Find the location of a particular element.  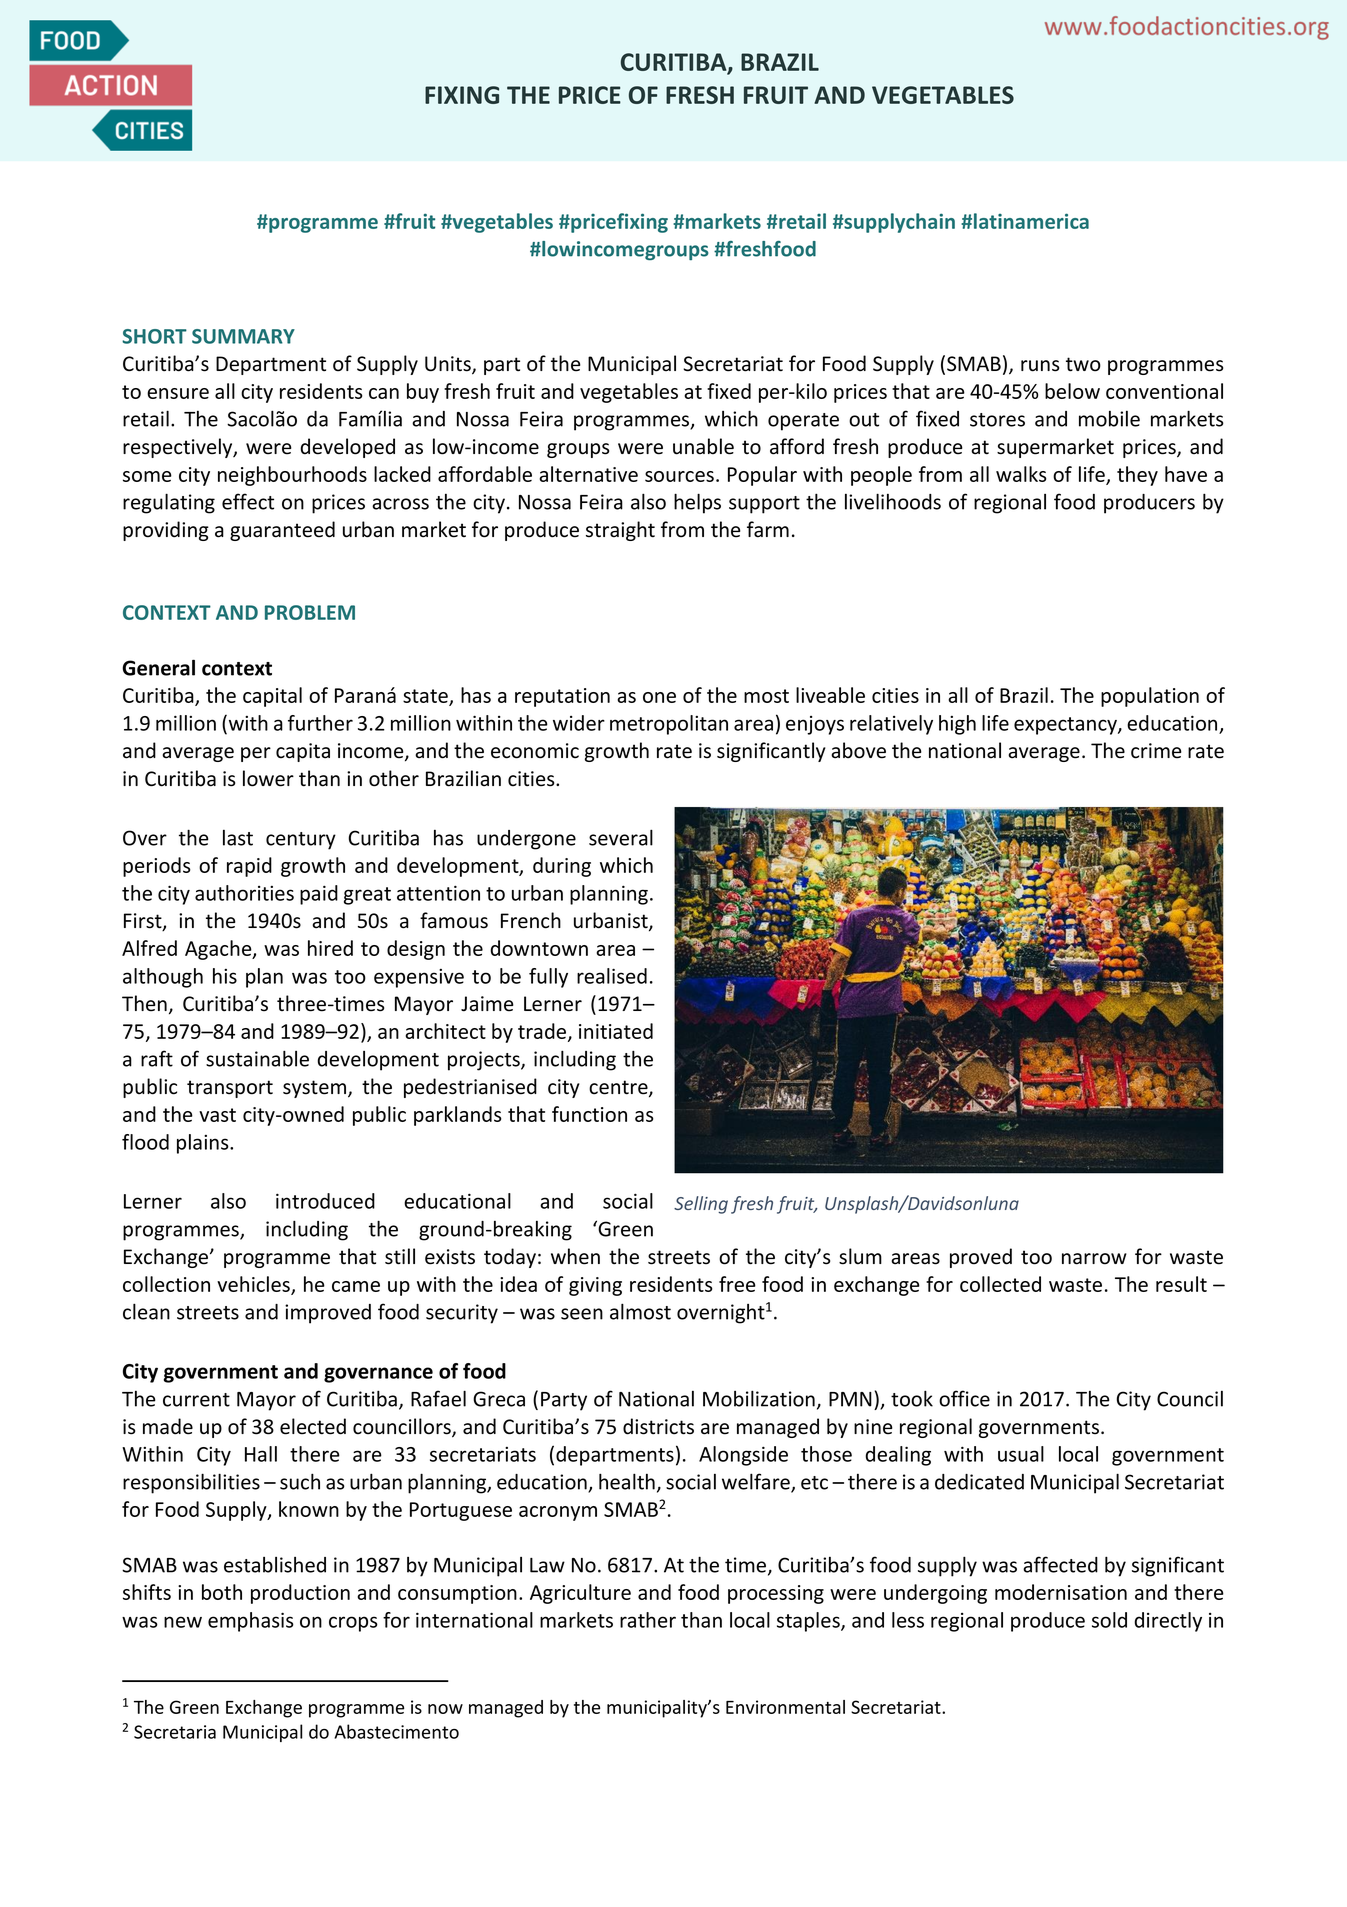

expectancy is located at coordinates (1066, 726).
